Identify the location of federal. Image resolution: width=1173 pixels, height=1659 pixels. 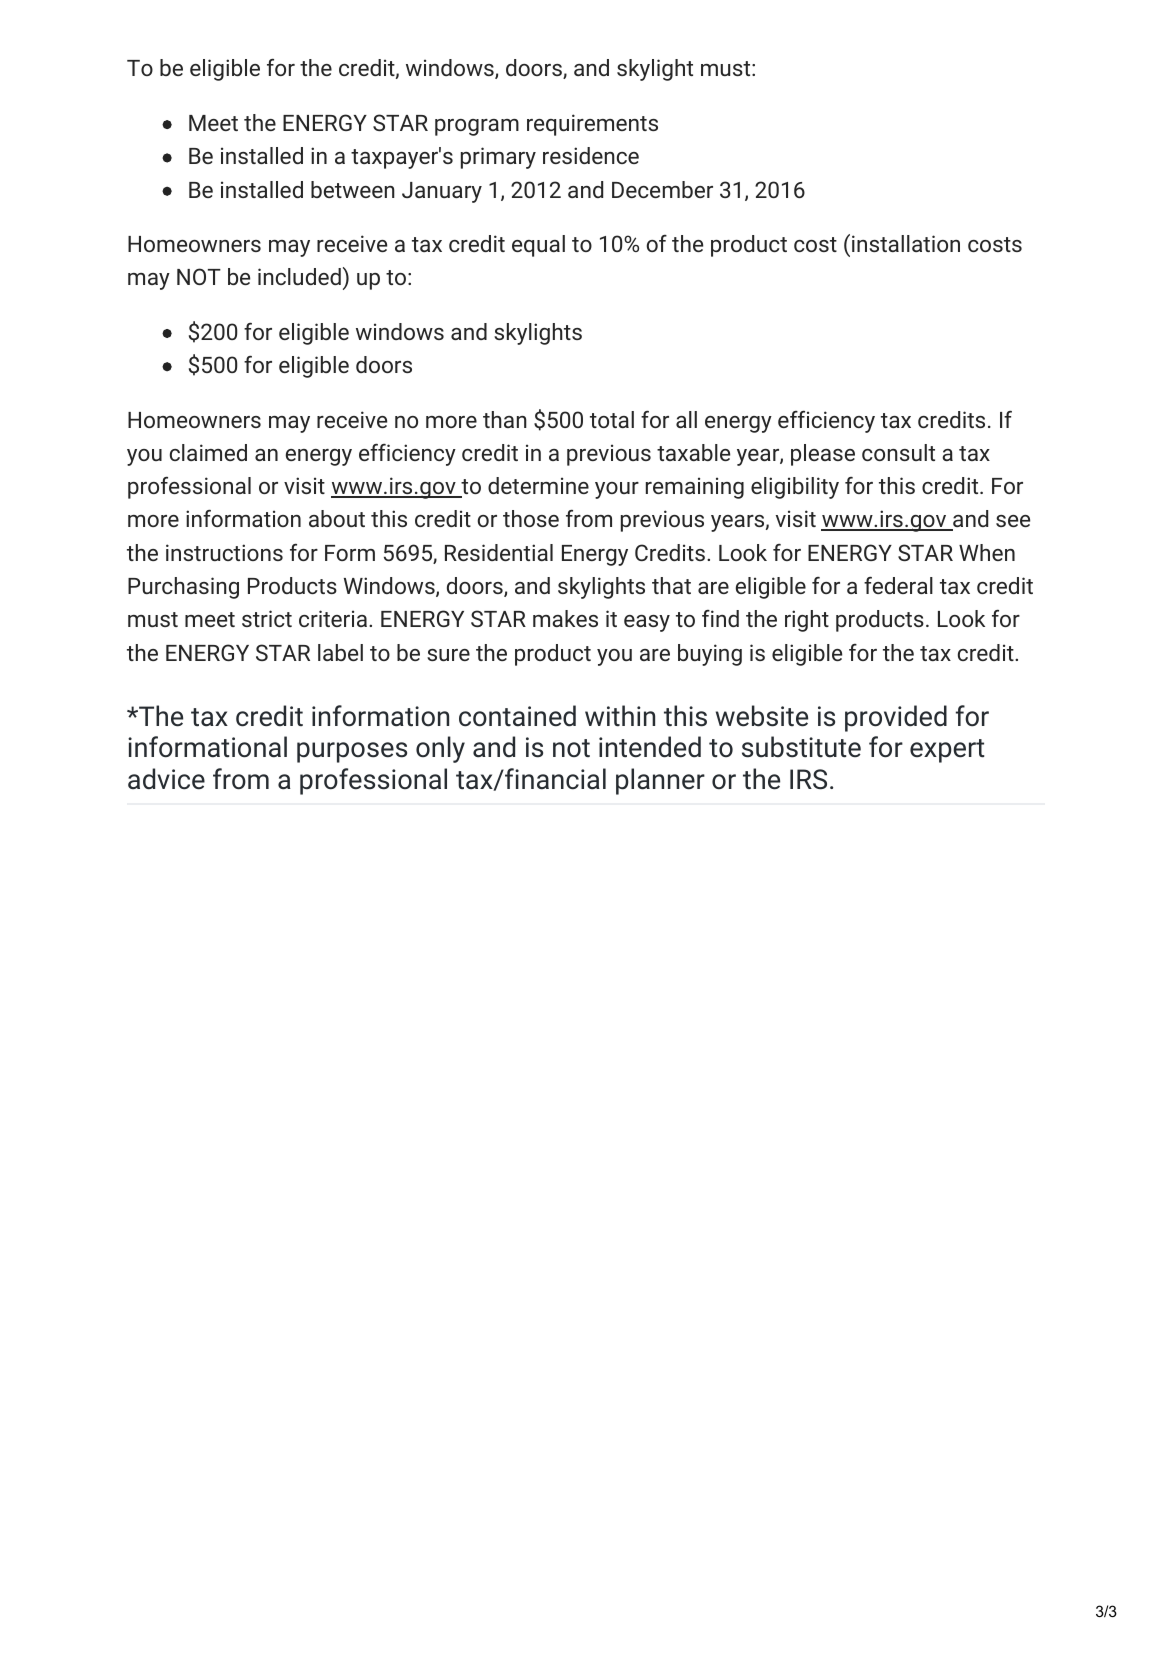
(898, 585).
